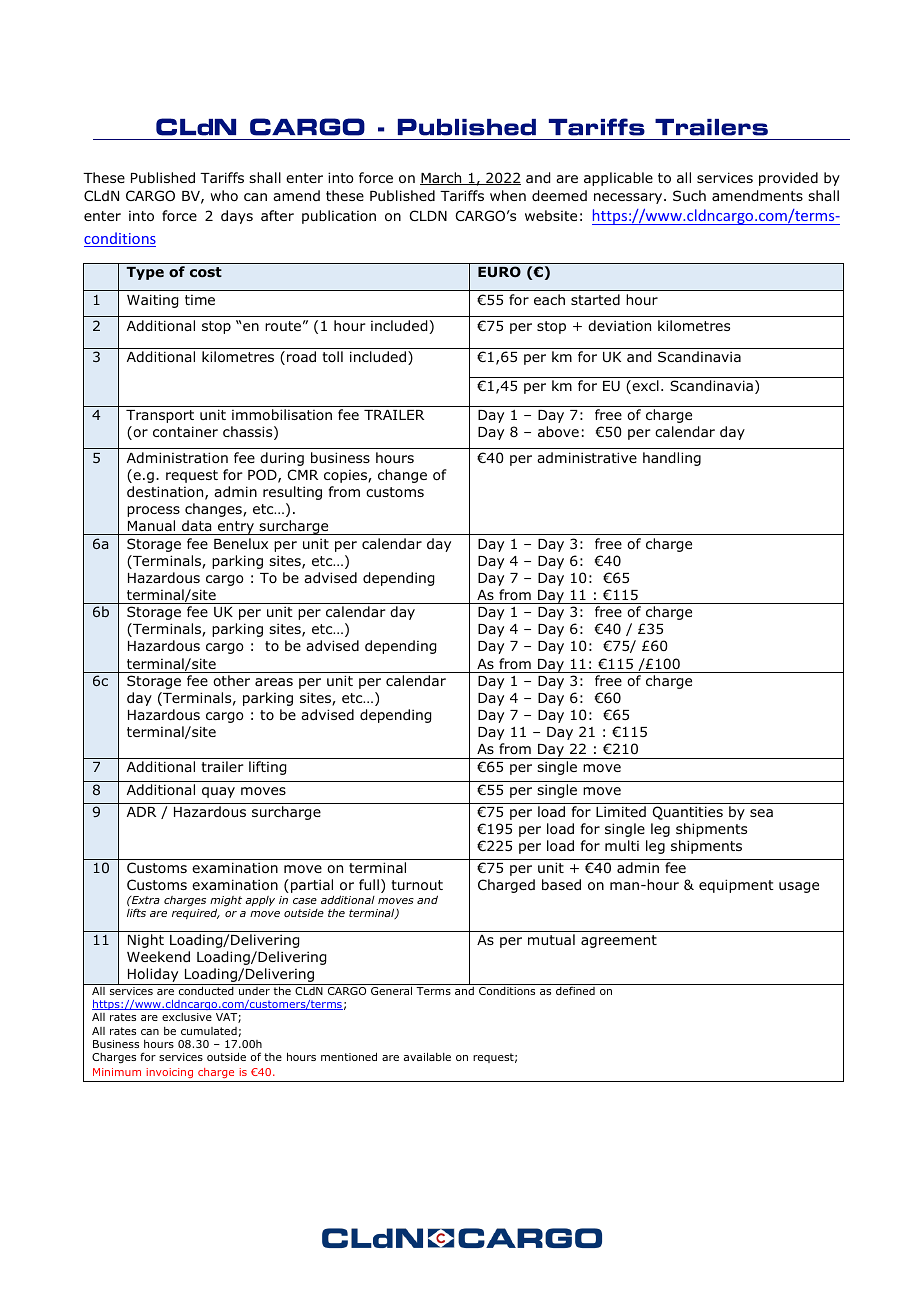 This document has height=1308, width=924. Describe the element at coordinates (209, 1031) in the document. I see `cumulated` at that location.
